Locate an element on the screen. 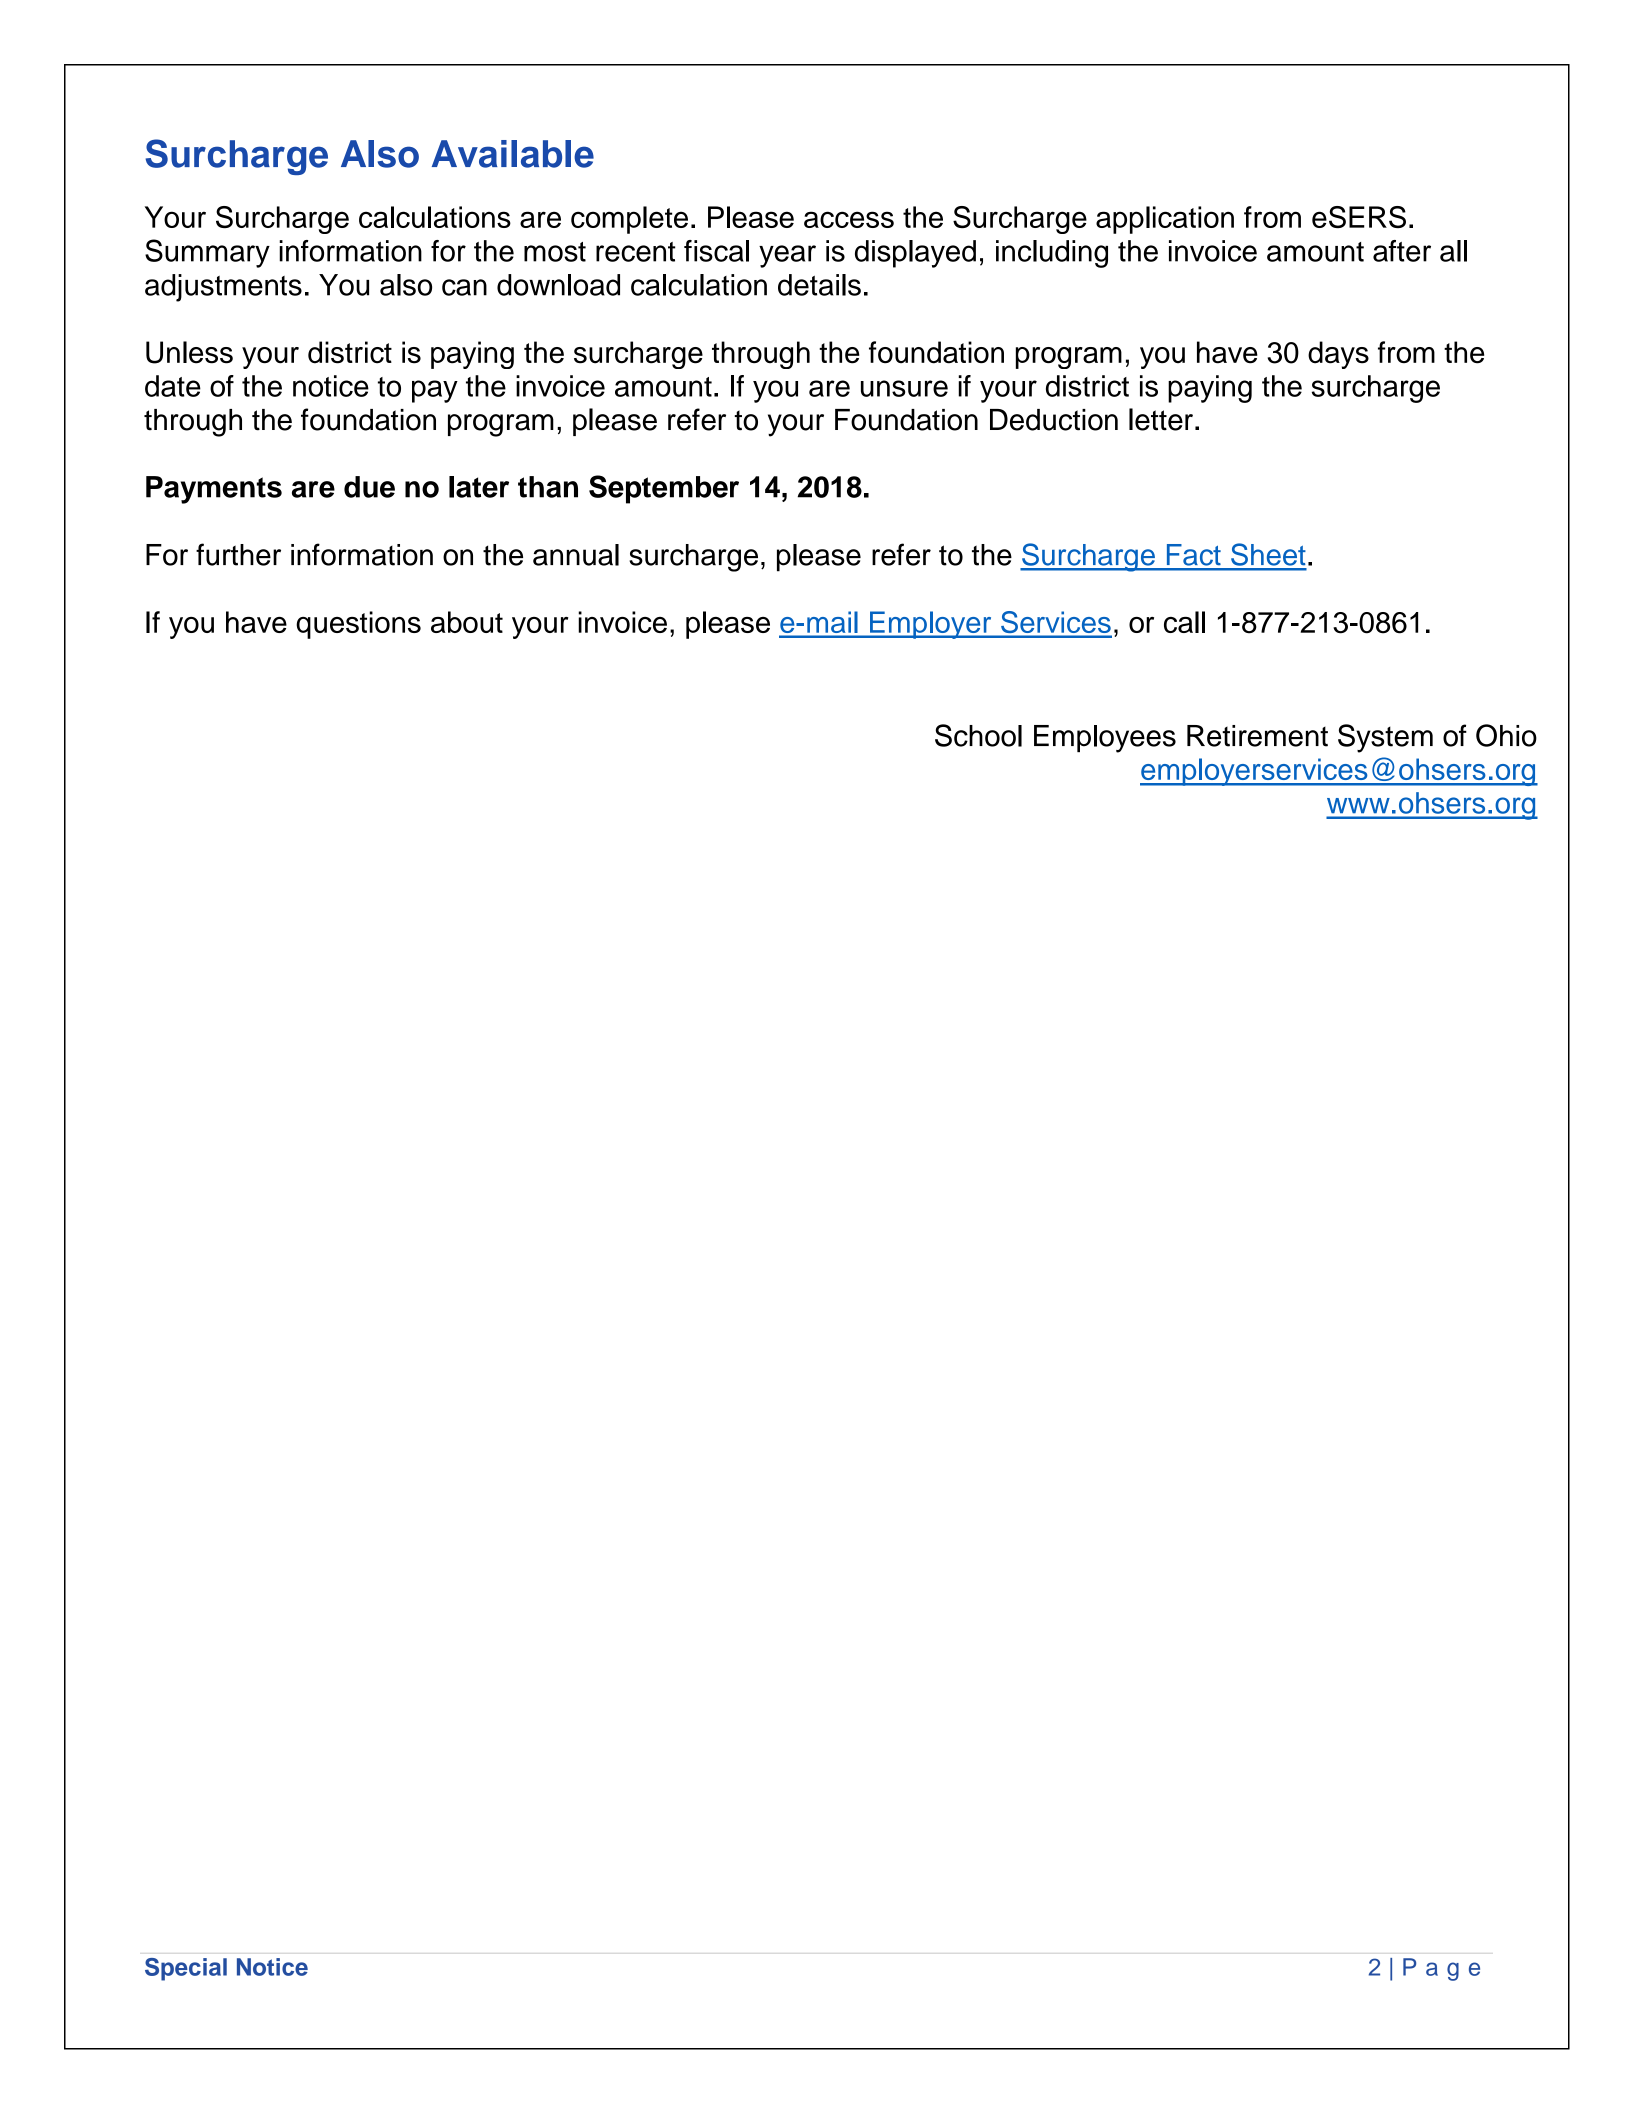 This screenshot has height=2113, width=1633. access is located at coordinates (849, 219).
